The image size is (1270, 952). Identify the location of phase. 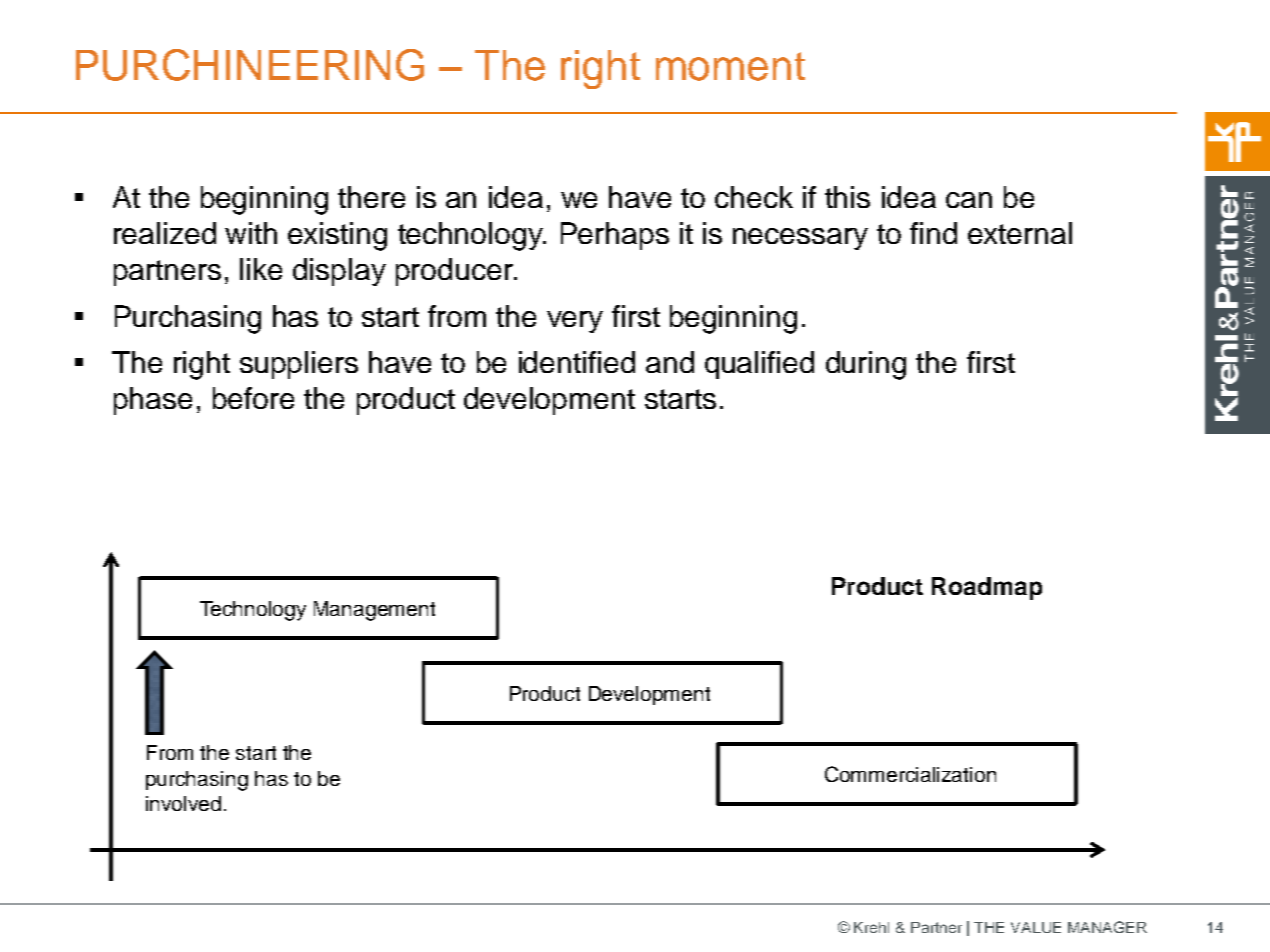
(153, 401).
